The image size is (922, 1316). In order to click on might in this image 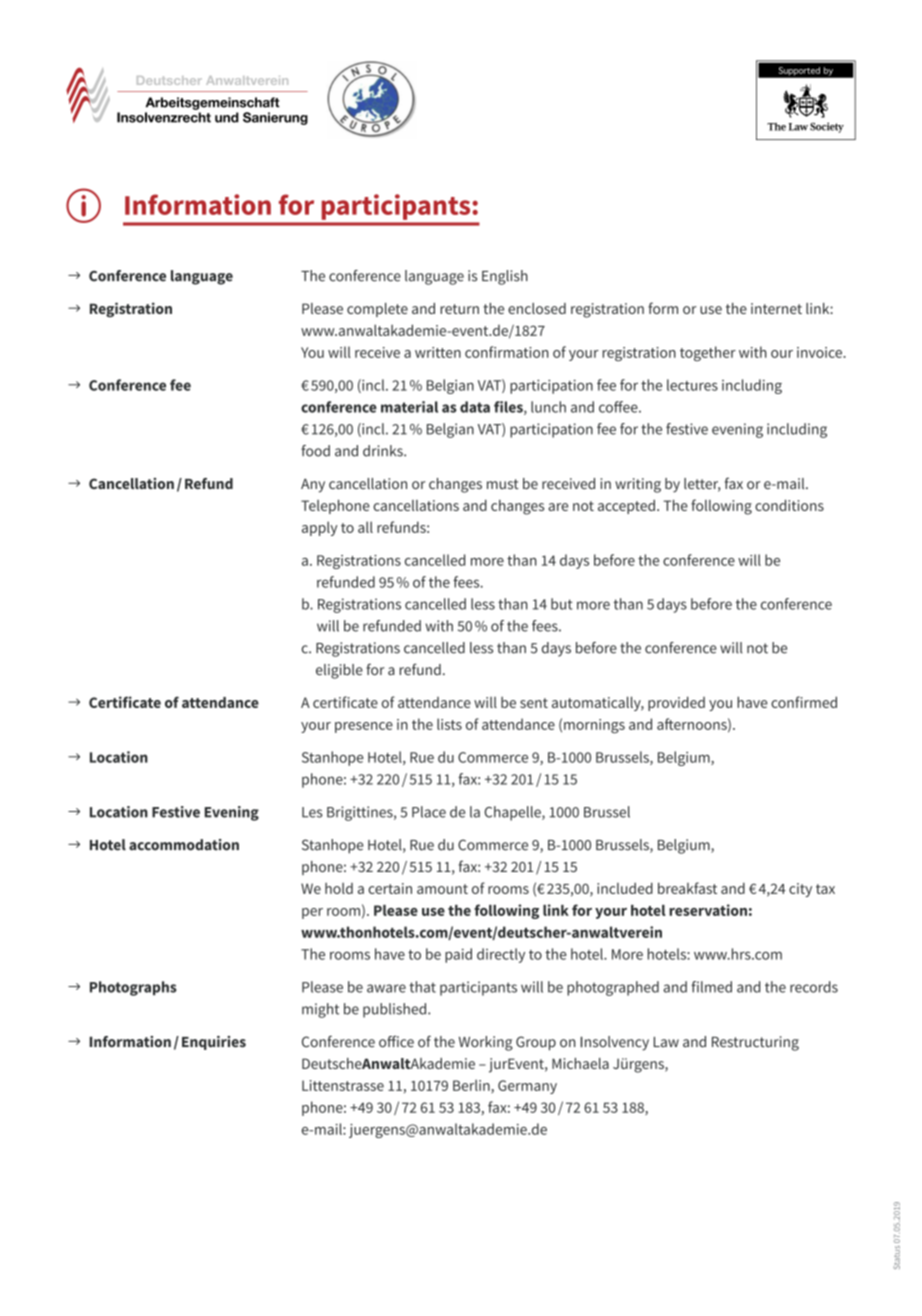, I will do `click(320, 1010)`.
